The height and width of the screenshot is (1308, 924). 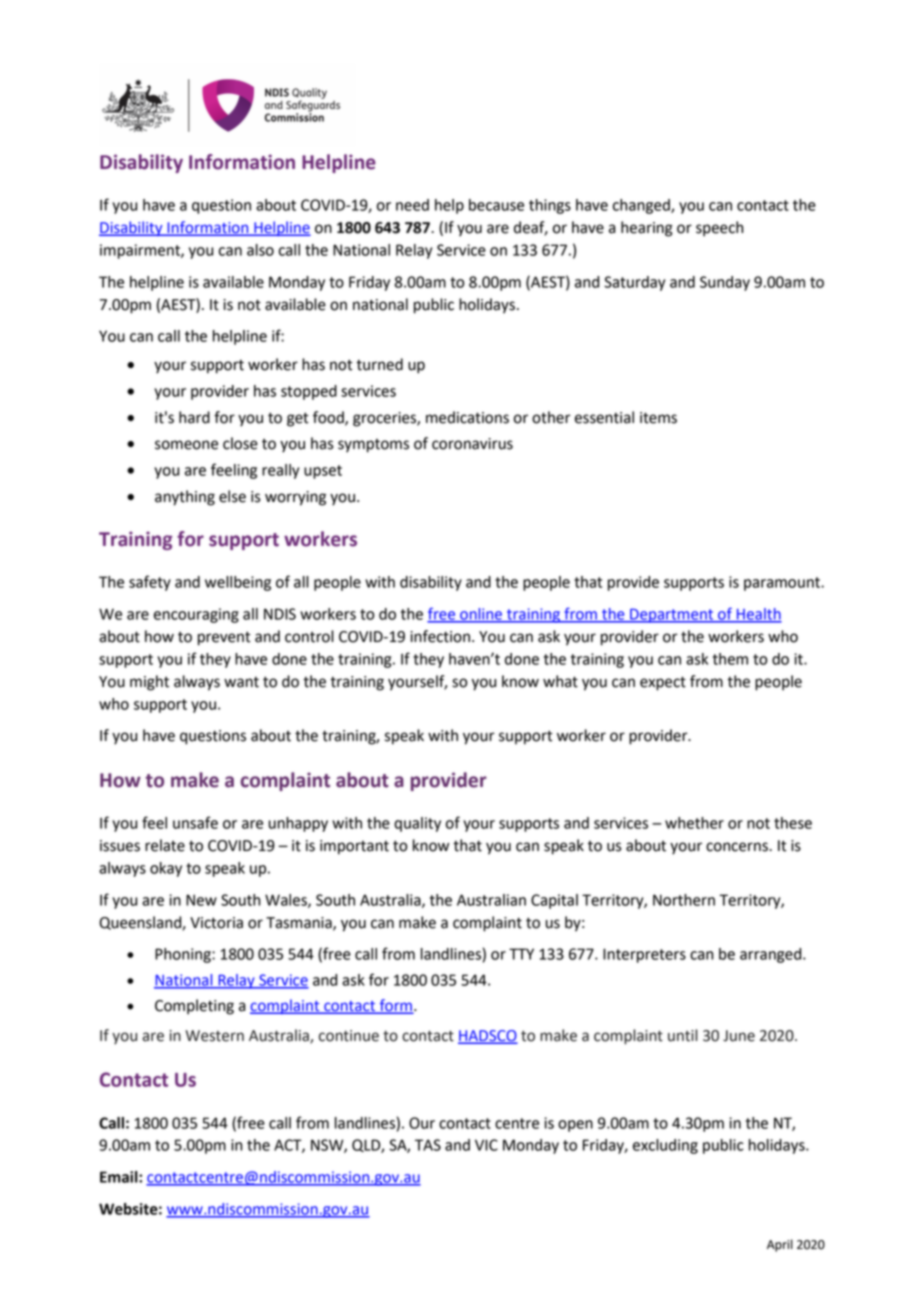 What do you see at coordinates (575, 1126) in the screenshot?
I see `open` at bounding box center [575, 1126].
